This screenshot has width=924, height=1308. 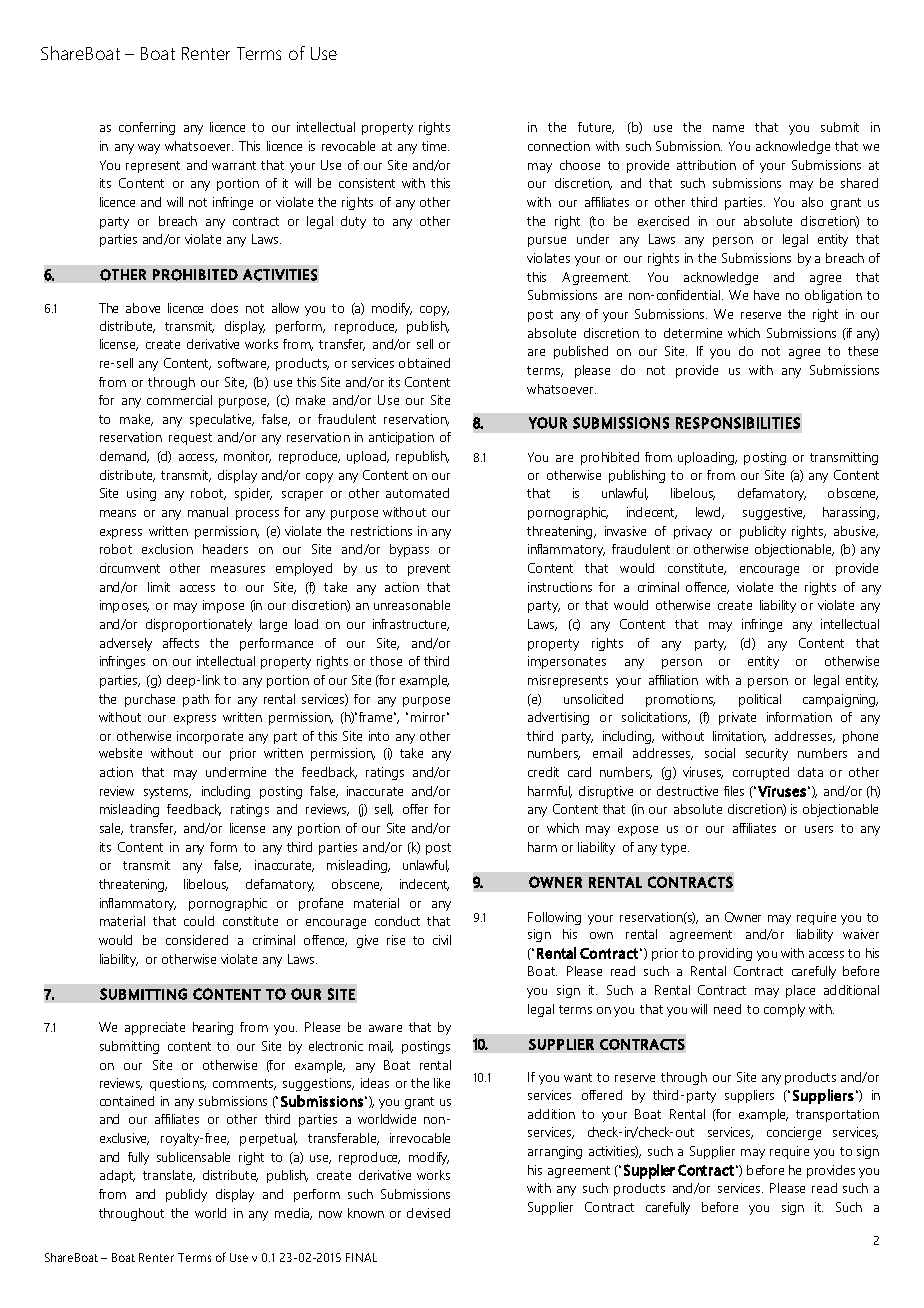 I want to click on suggestive, so click(x=774, y=513).
